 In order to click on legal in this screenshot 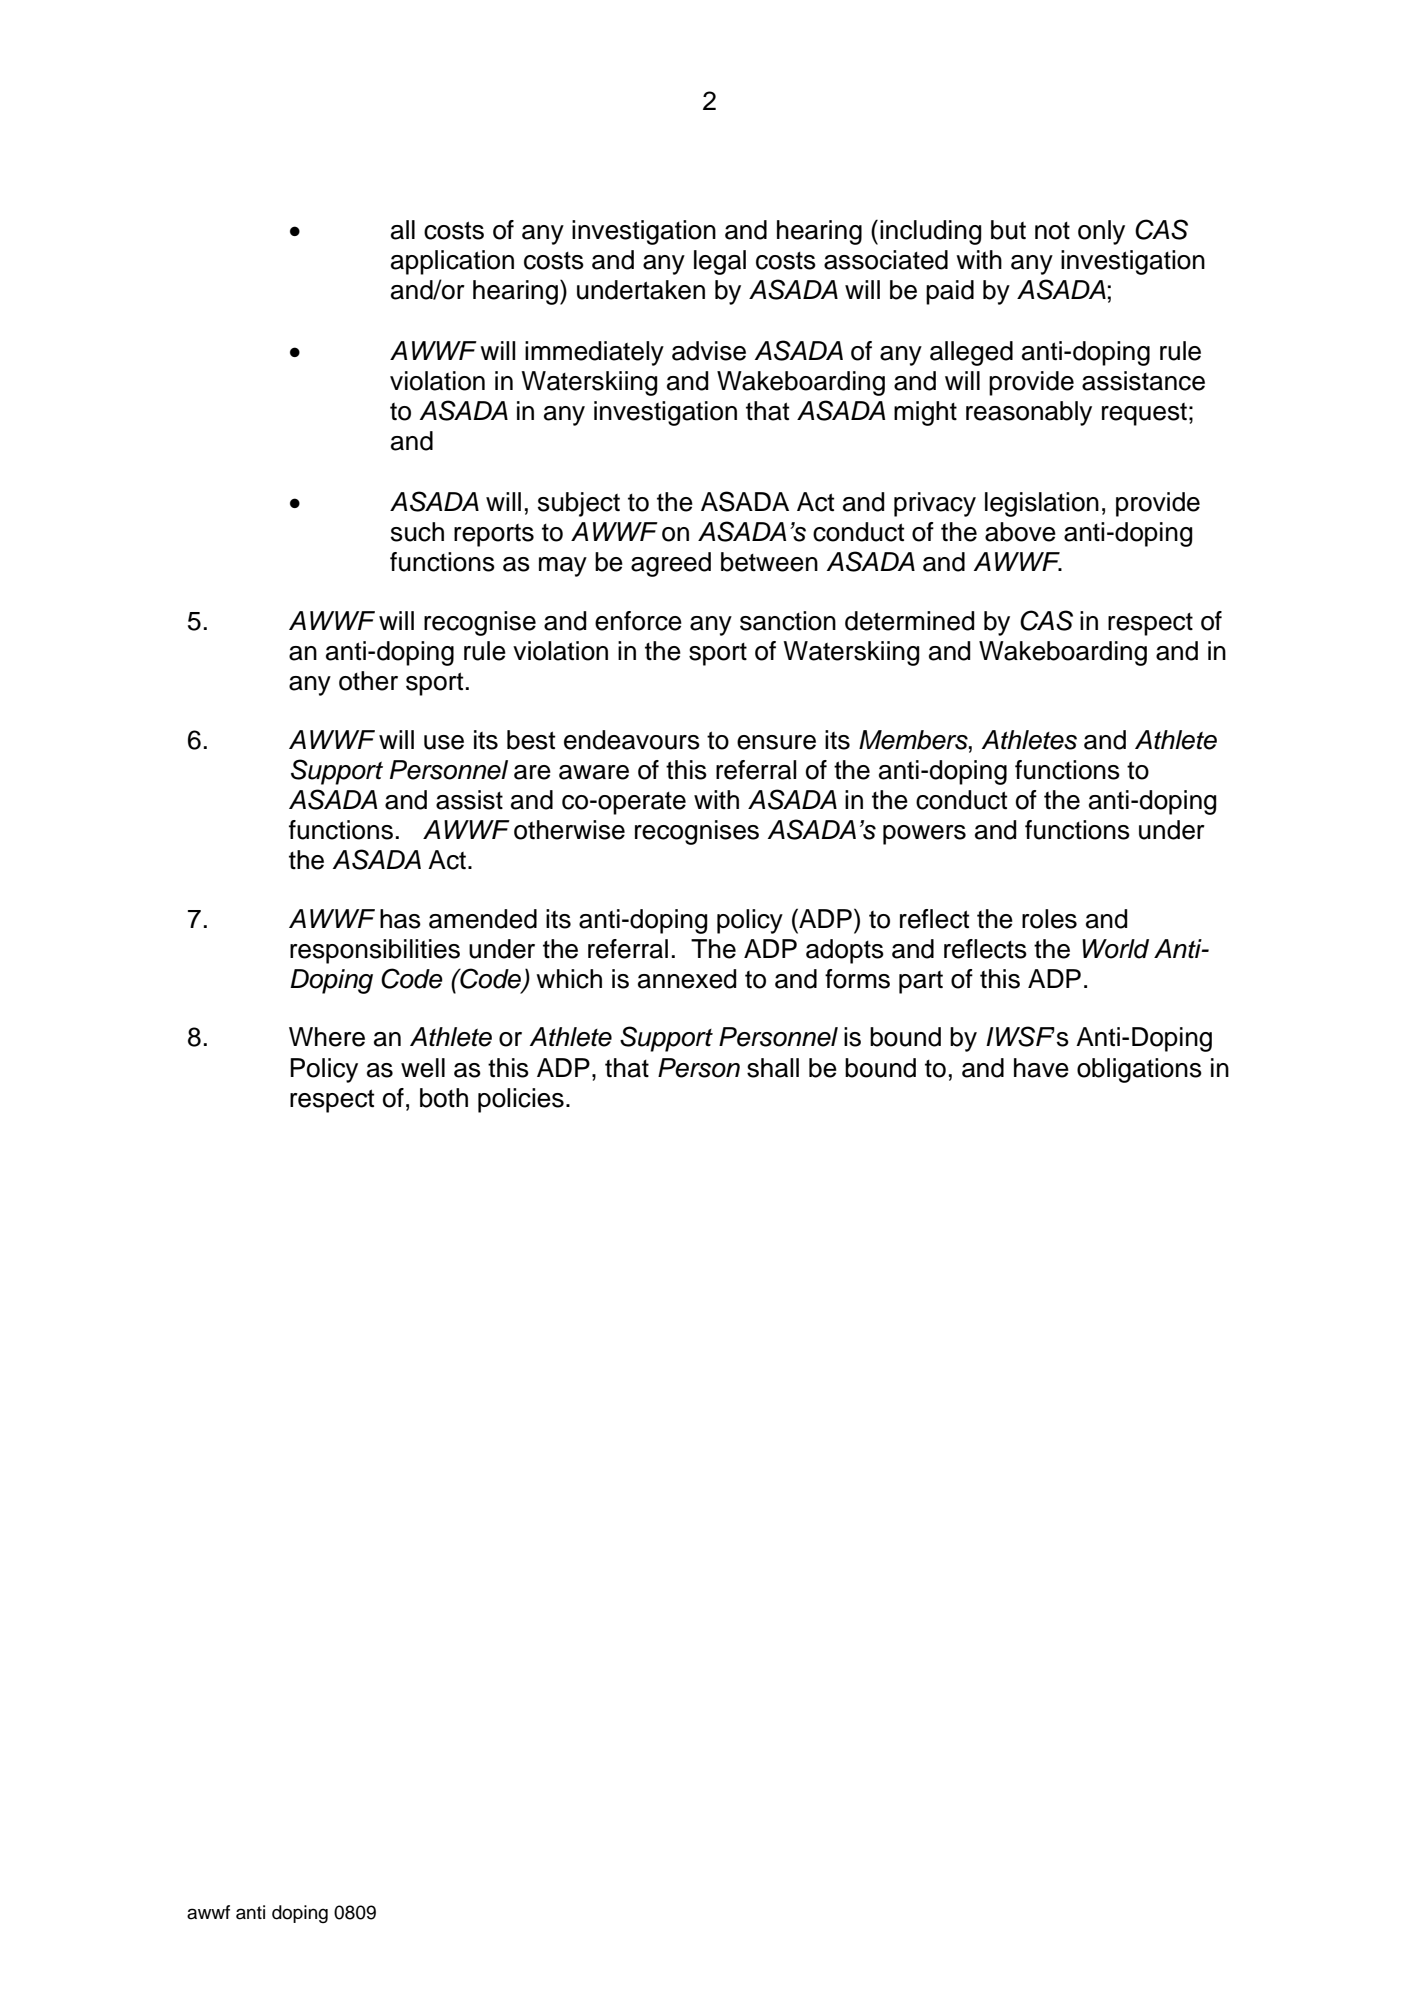, I will do `click(720, 262)`.
